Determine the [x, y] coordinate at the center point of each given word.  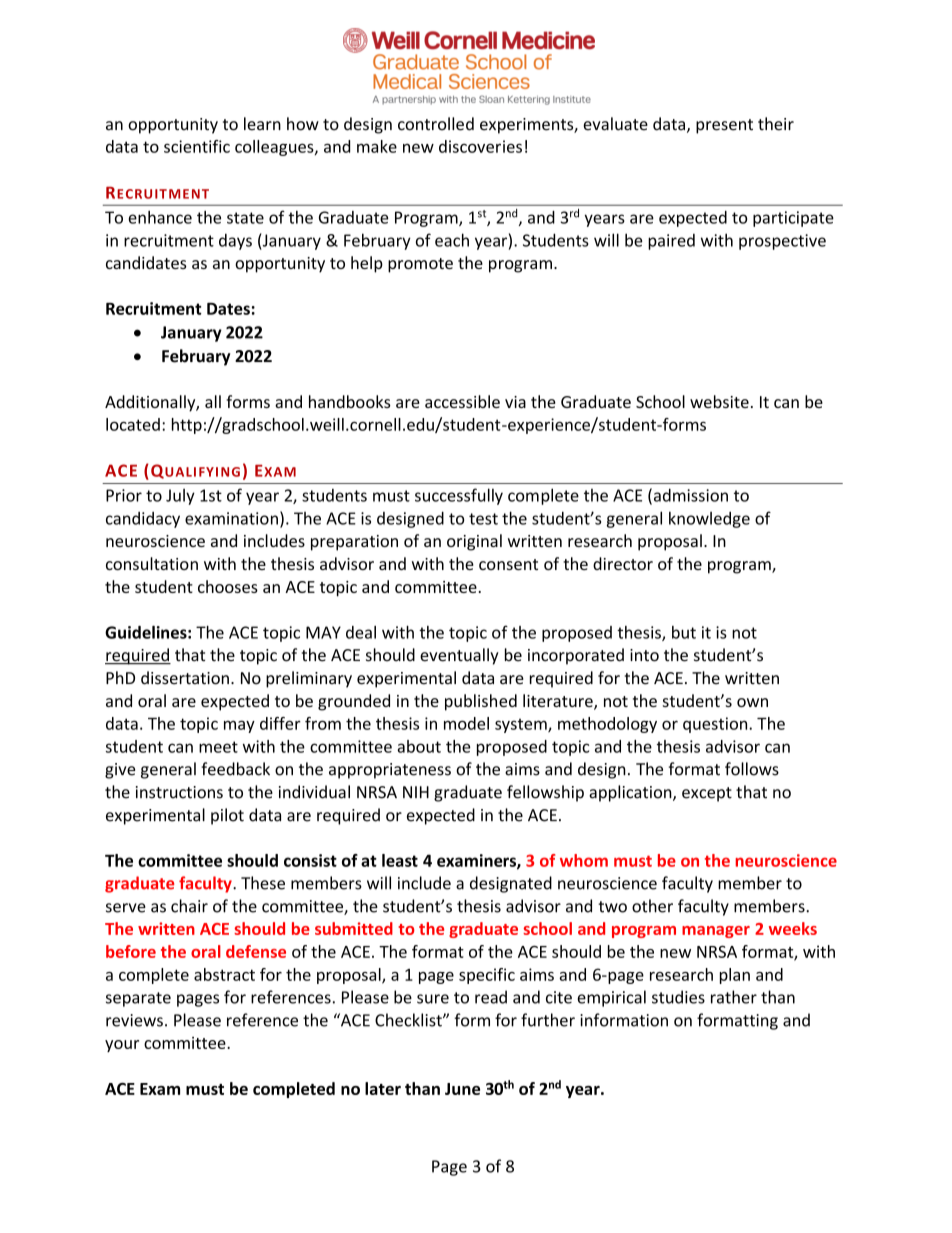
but [684, 632]
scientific [197, 146]
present [724, 126]
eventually [459, 656]
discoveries [480, 146]
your [122, 1046]
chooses [228, 586]
